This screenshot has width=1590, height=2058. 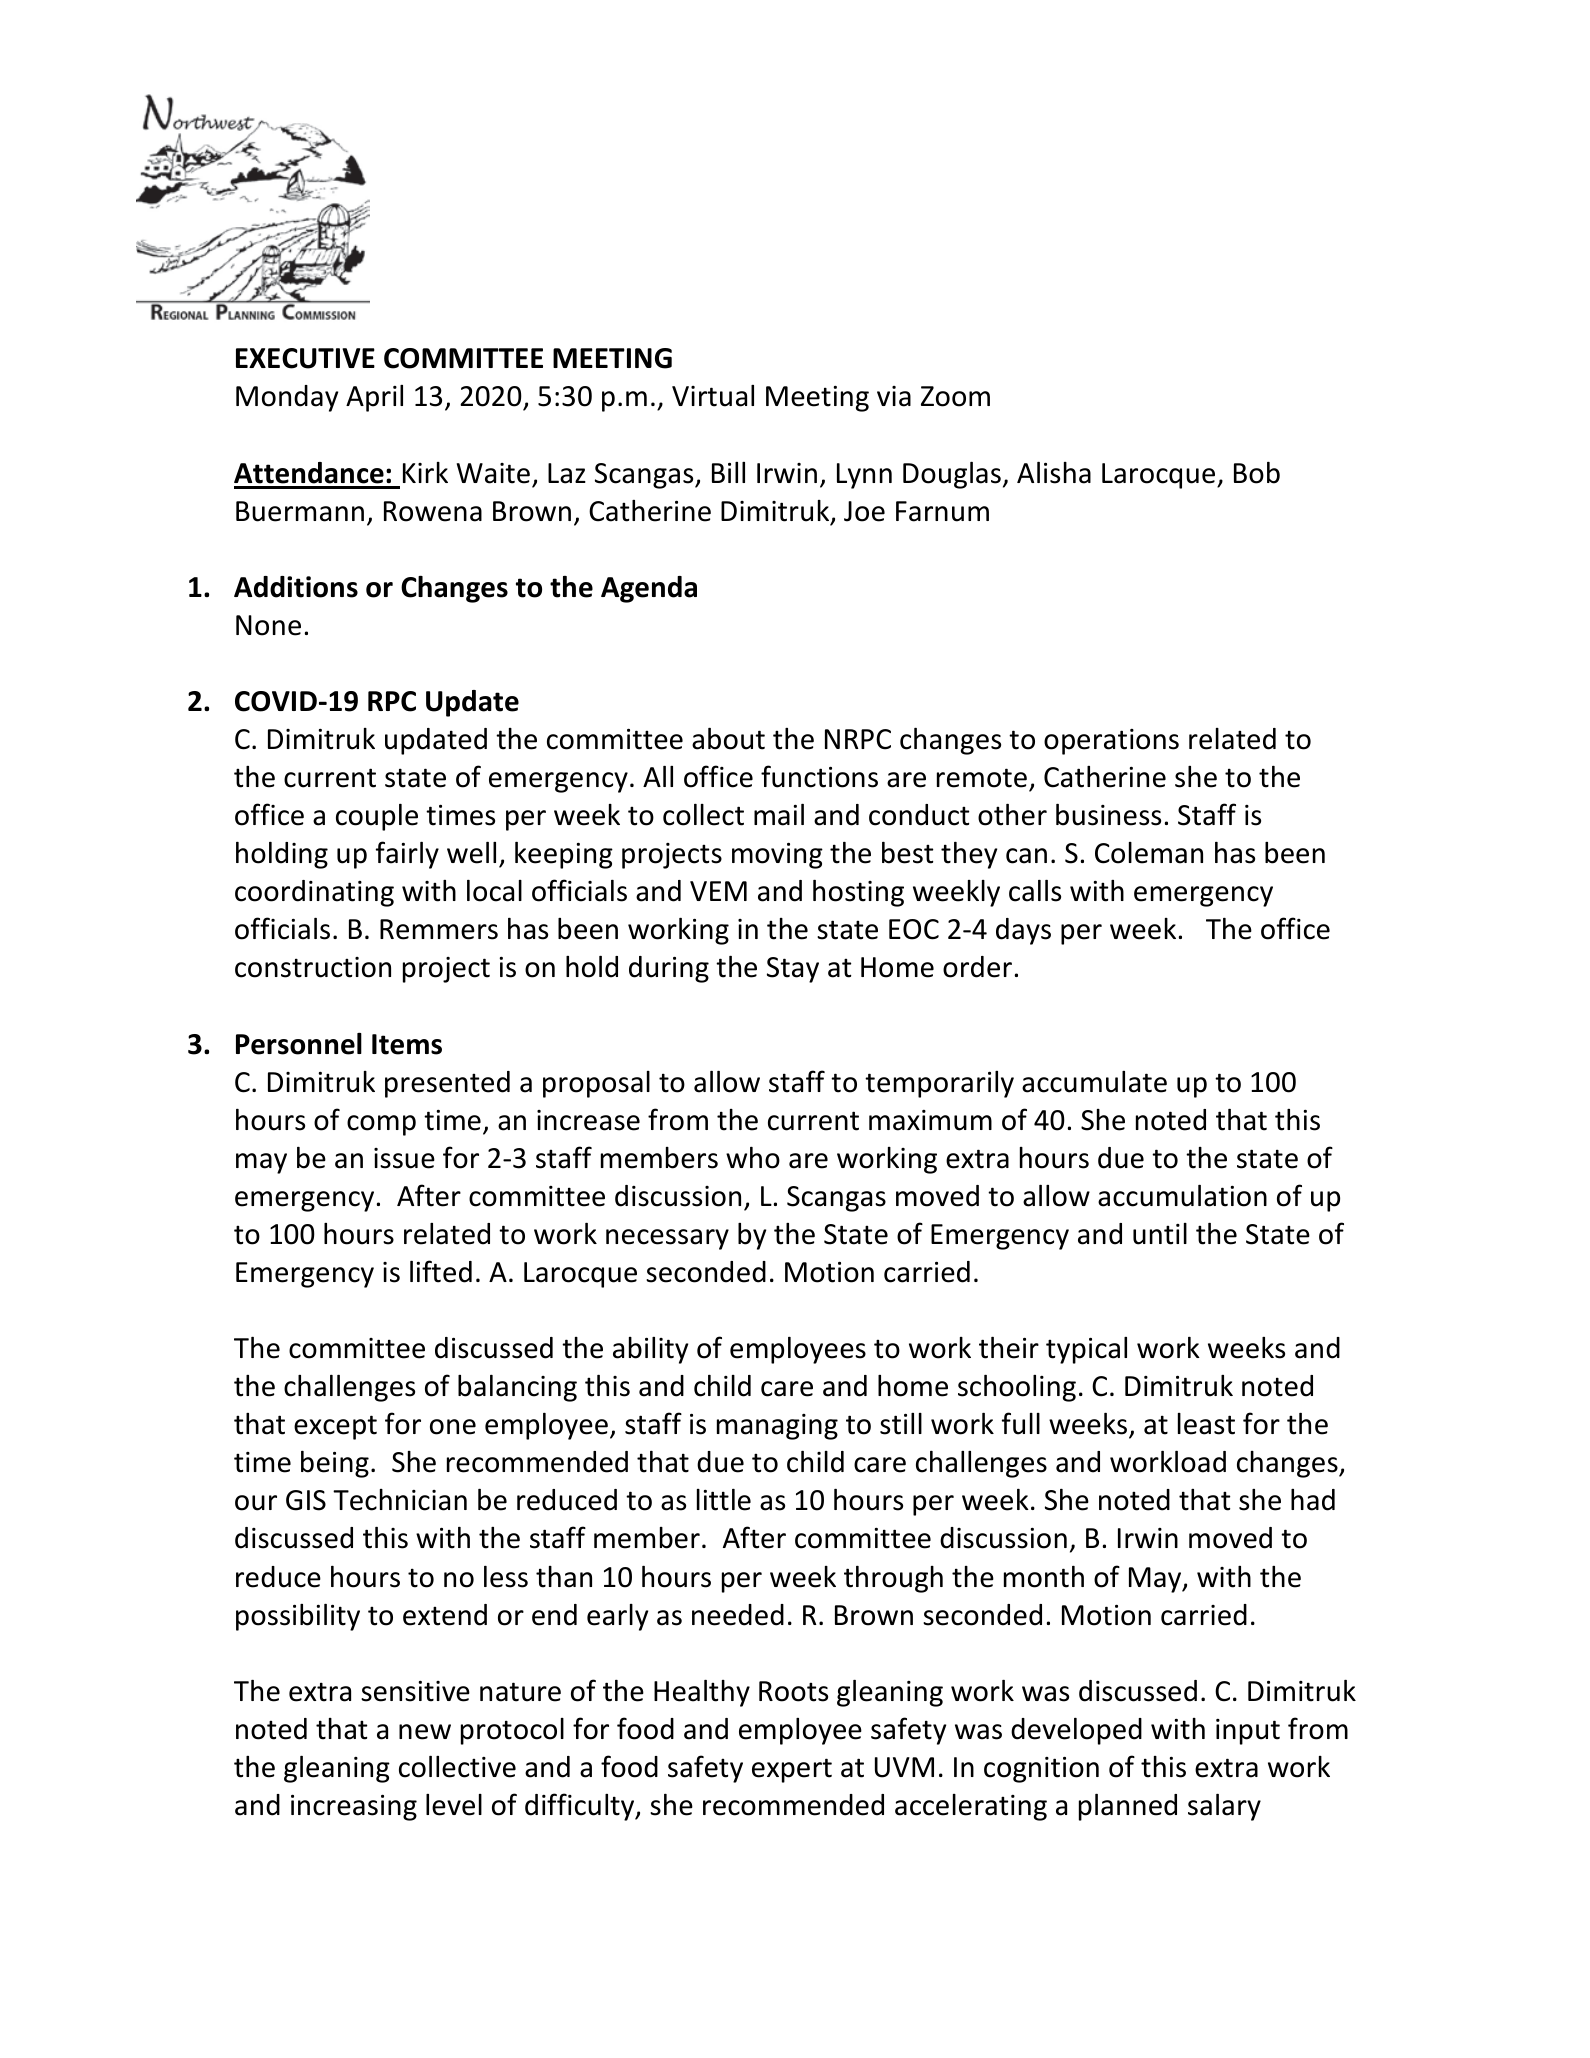 I want to click on functions, so click(x=819, y=776).
